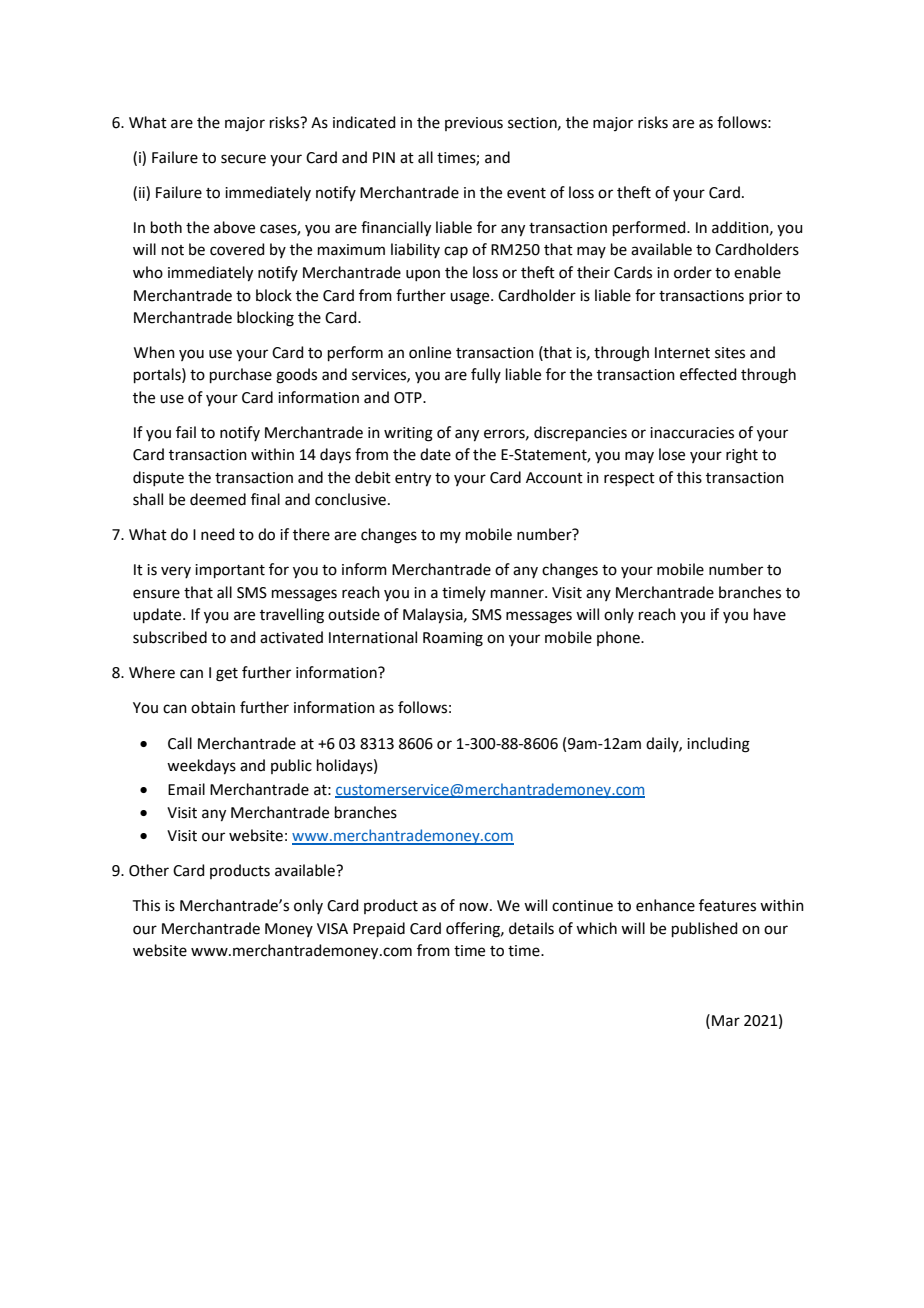  I want to click on order, so click(693, 272).
